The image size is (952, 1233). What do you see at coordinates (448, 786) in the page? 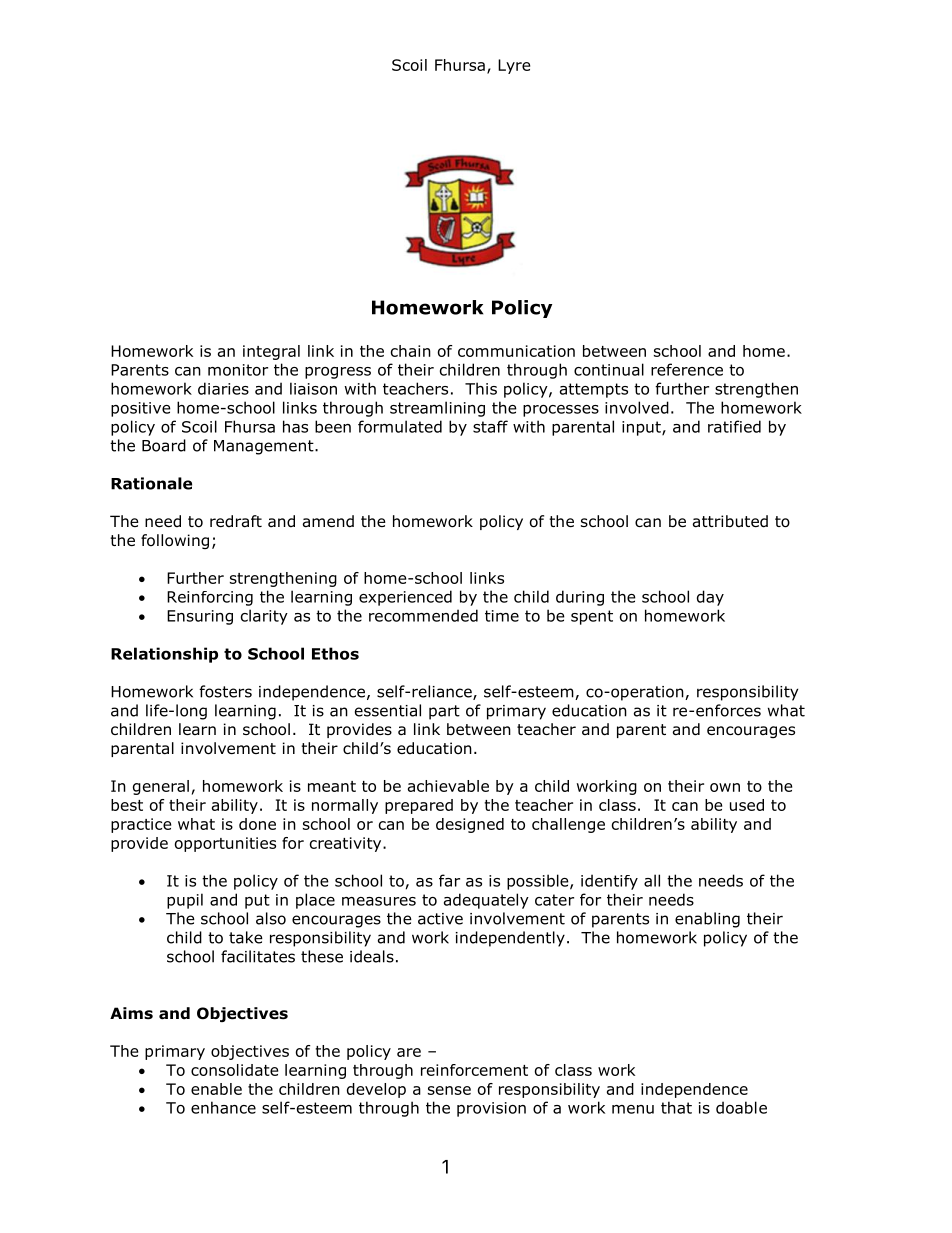
I see `achievable` at bounding box center [448, 786].
